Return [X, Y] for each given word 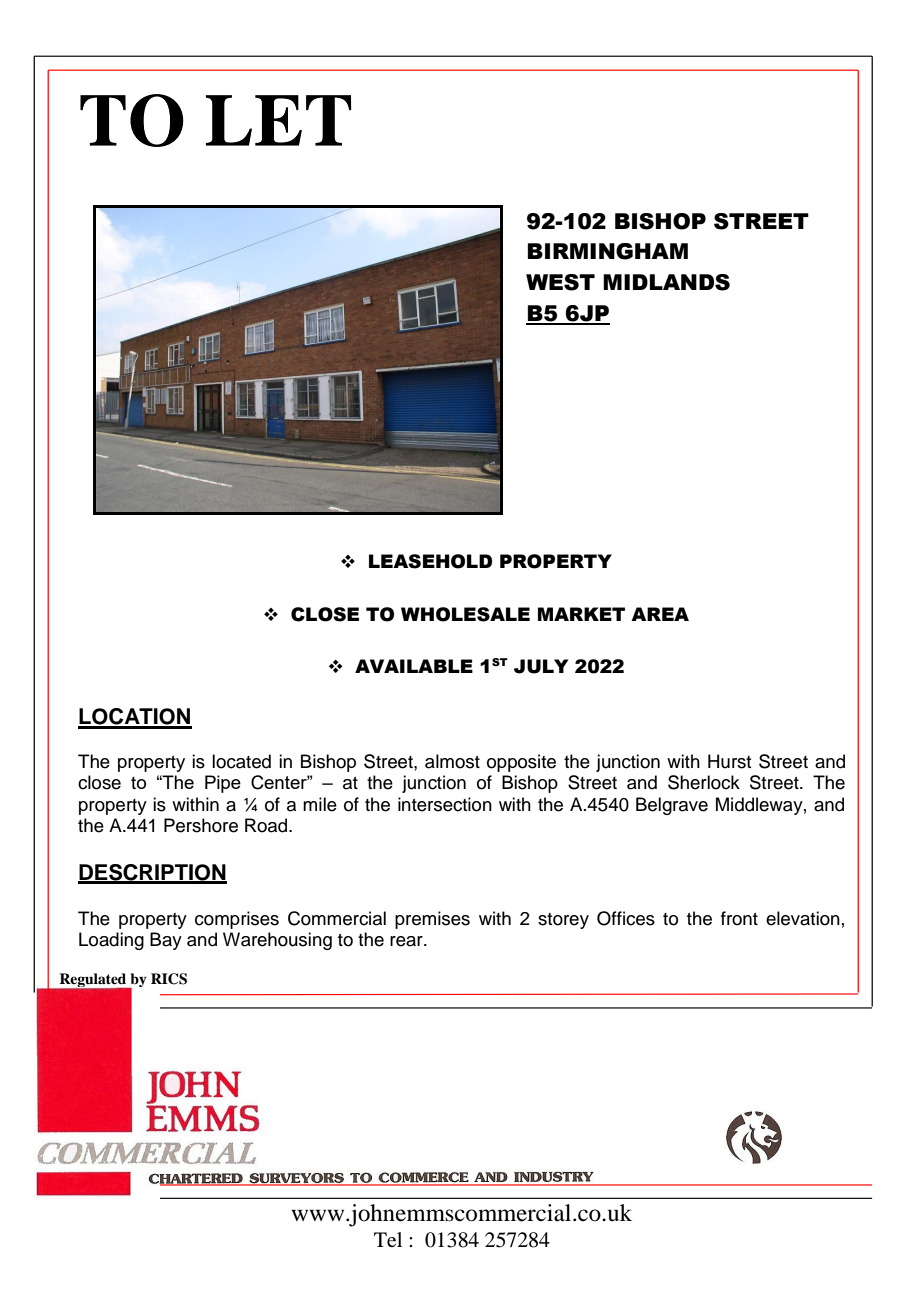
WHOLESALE [465, 614]
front [739, 918]
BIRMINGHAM [608, 251]
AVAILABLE [414, 666]
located [241, 761]
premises [432, 920]
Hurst [729, 761]
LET [279, 120]
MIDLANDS [666, 282]
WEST [560, 282]
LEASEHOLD [430, 561]
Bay [166, 941]
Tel [388, 1239]
